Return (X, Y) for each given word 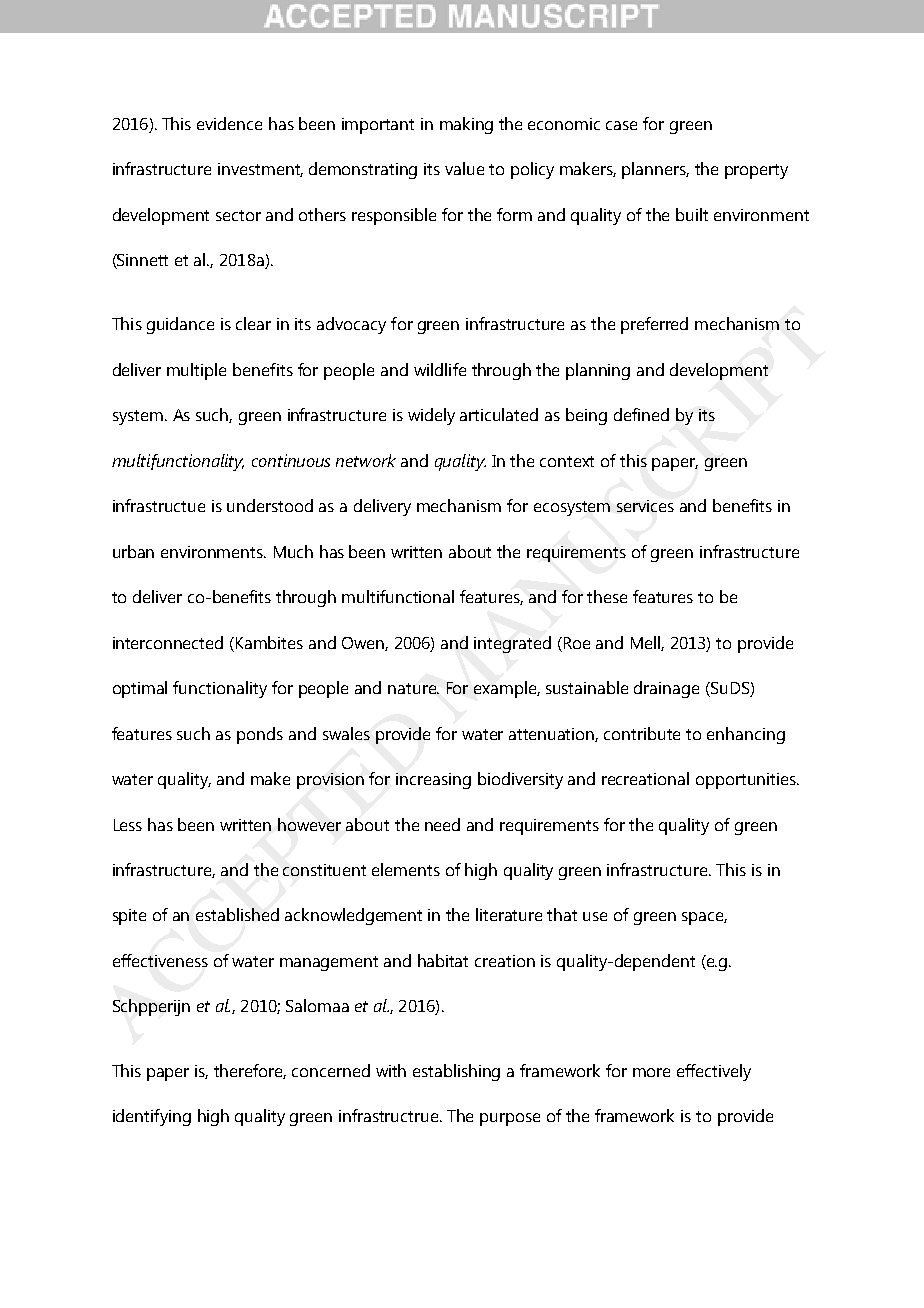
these (607, 596)
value (464, 168)
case (621, 125)
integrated (512, 644)
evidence (229, 123)
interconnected (168, 642)
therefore (250, 1071)
